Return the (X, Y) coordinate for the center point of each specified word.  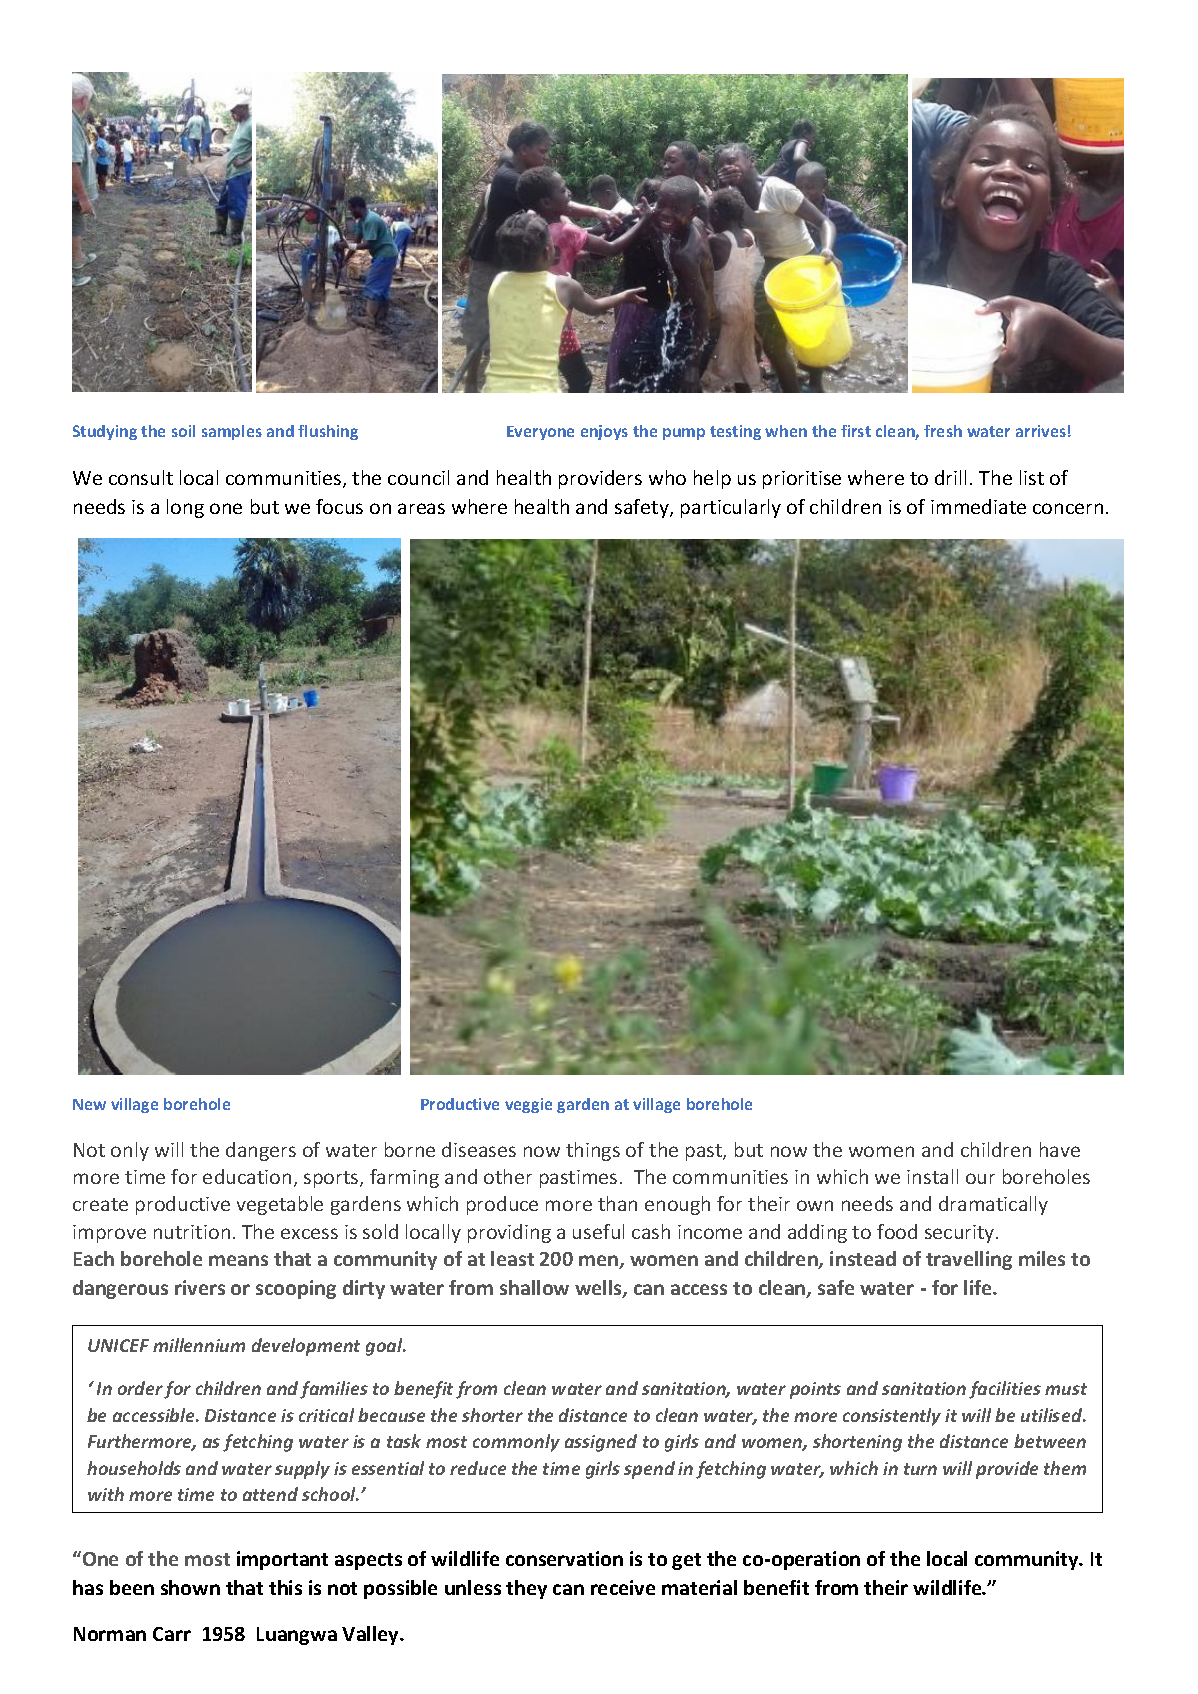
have (1060, 1149)
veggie (528, 1105)
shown (190, 1587)
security (961, 1234)
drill (950, 477)
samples (232, 432)
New (89, 1104)
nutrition (192, 1232)
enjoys (604, 432)
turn (920, 1469)
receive (623, 1587)
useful (598, 1231)
